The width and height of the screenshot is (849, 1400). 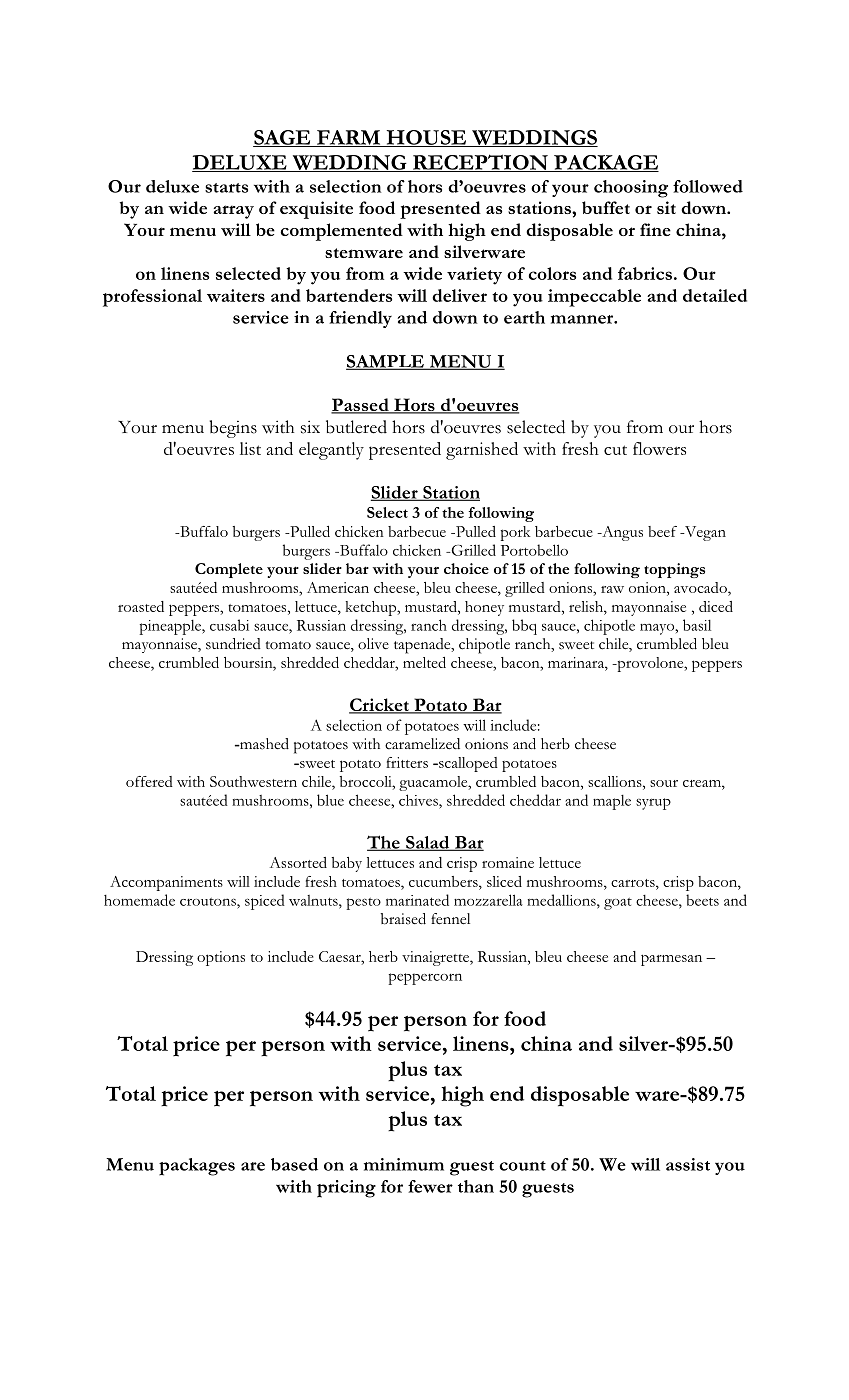 I want to click on based, so click(x=294, y=1164).
